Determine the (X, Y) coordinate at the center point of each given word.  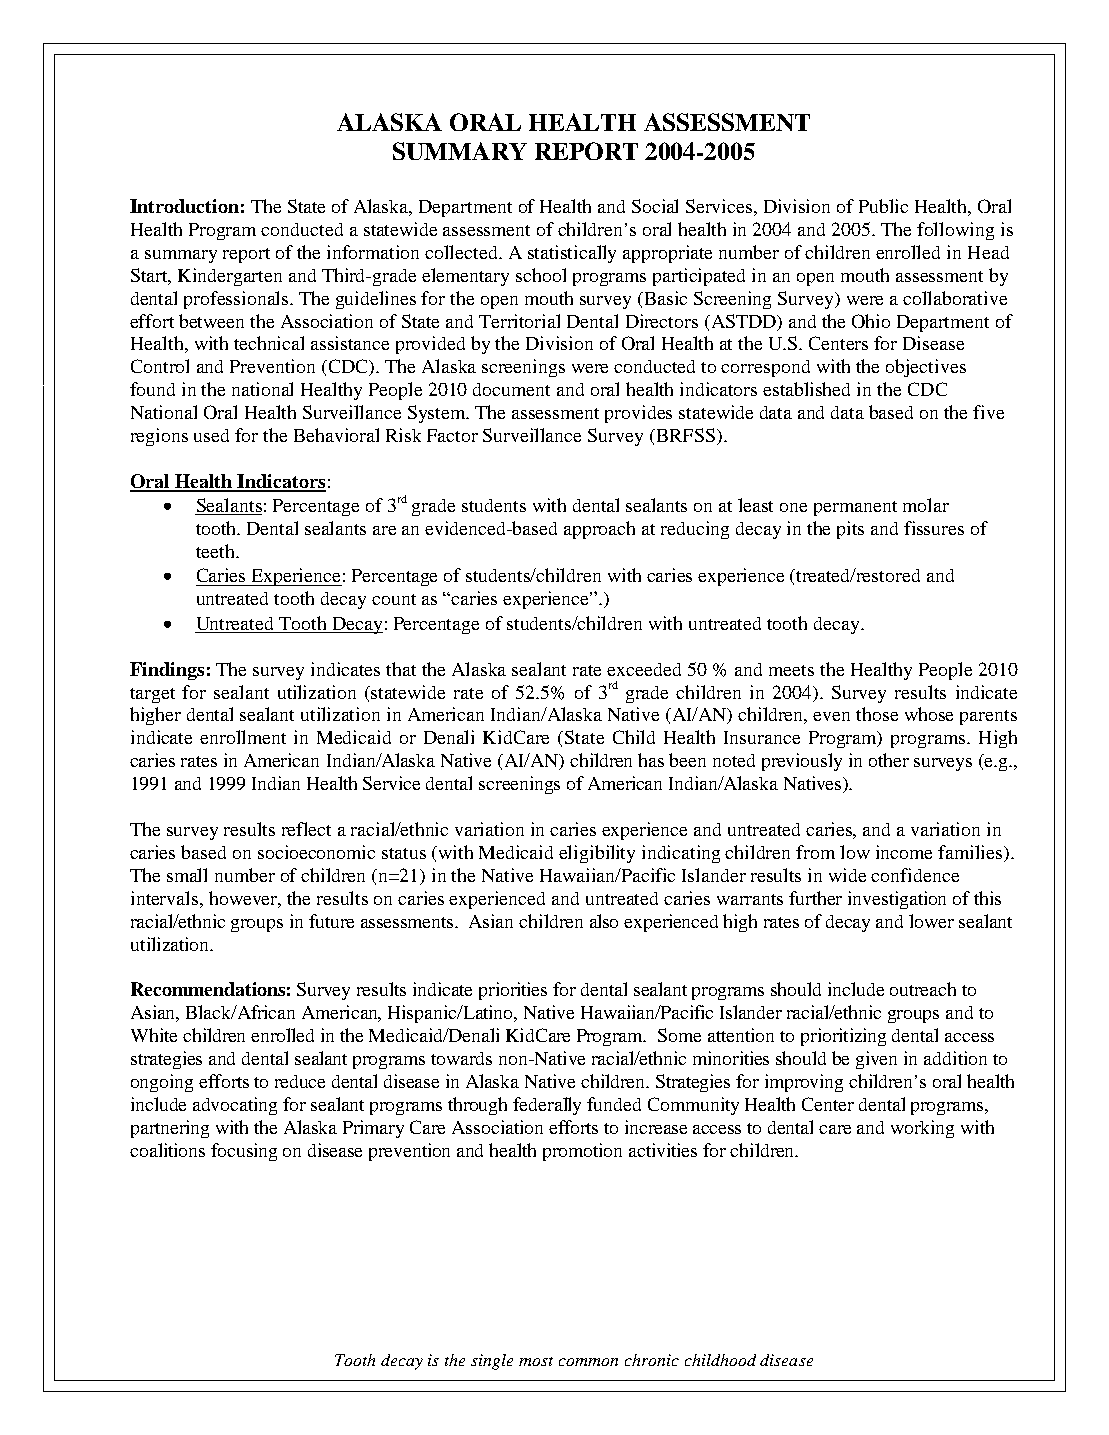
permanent (855, 508)
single (492, 1362)
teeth (216, 551)
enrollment (243, 737)
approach (599, 530)
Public (883, 206)
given (876, 1060)
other (889, 760)
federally (547, 1106)
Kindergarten (230, 277)
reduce (300, 1081)
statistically (572, 254)
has (651, 760)
